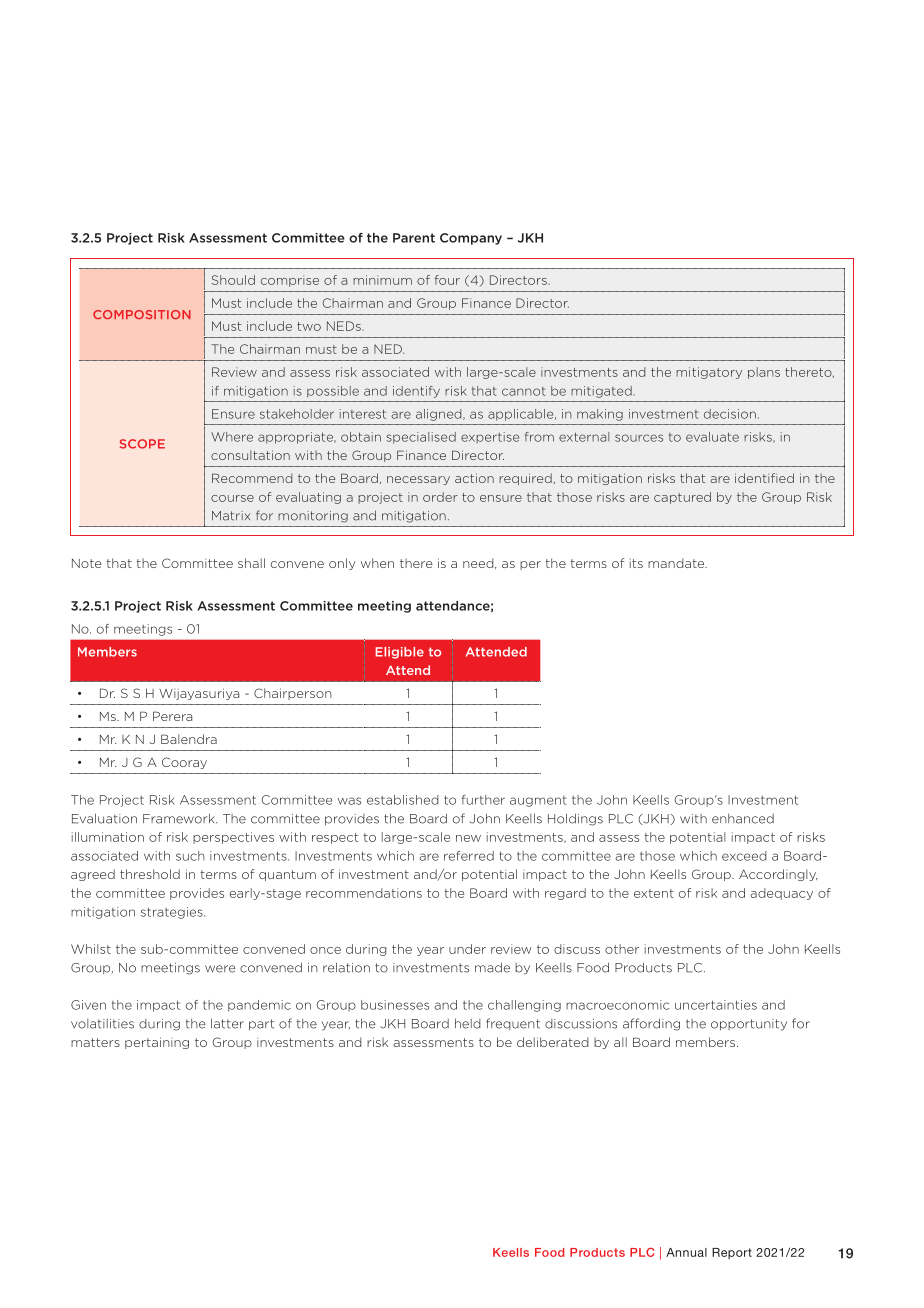 The width and height of the image is (924, 1308). What do you see at coordinates (233, 280) in the image?
I see `Should` at bounding box center [233, 280].
